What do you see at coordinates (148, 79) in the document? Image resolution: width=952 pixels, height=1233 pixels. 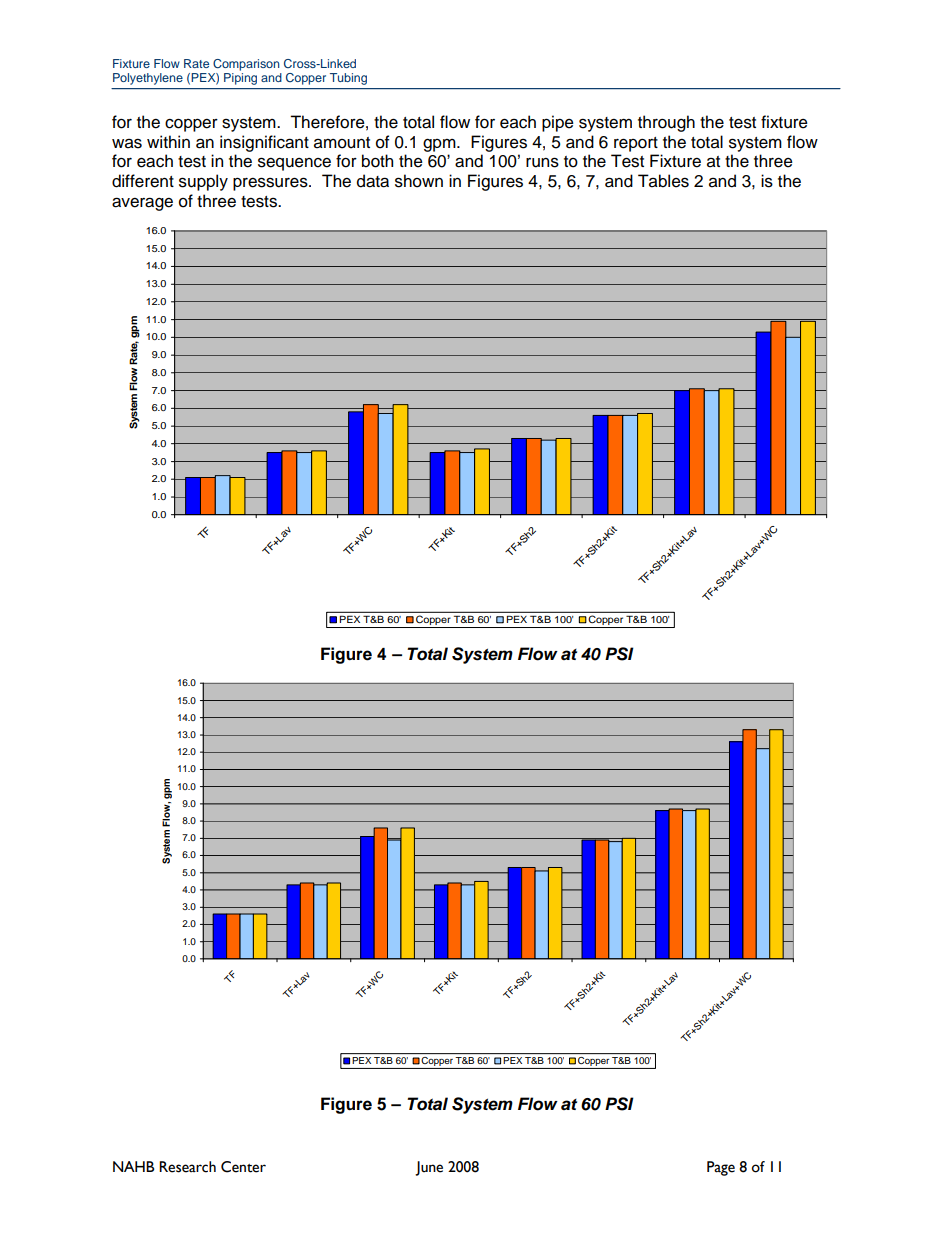 I see `Polyethylene` at bounding box center [148, 79].
